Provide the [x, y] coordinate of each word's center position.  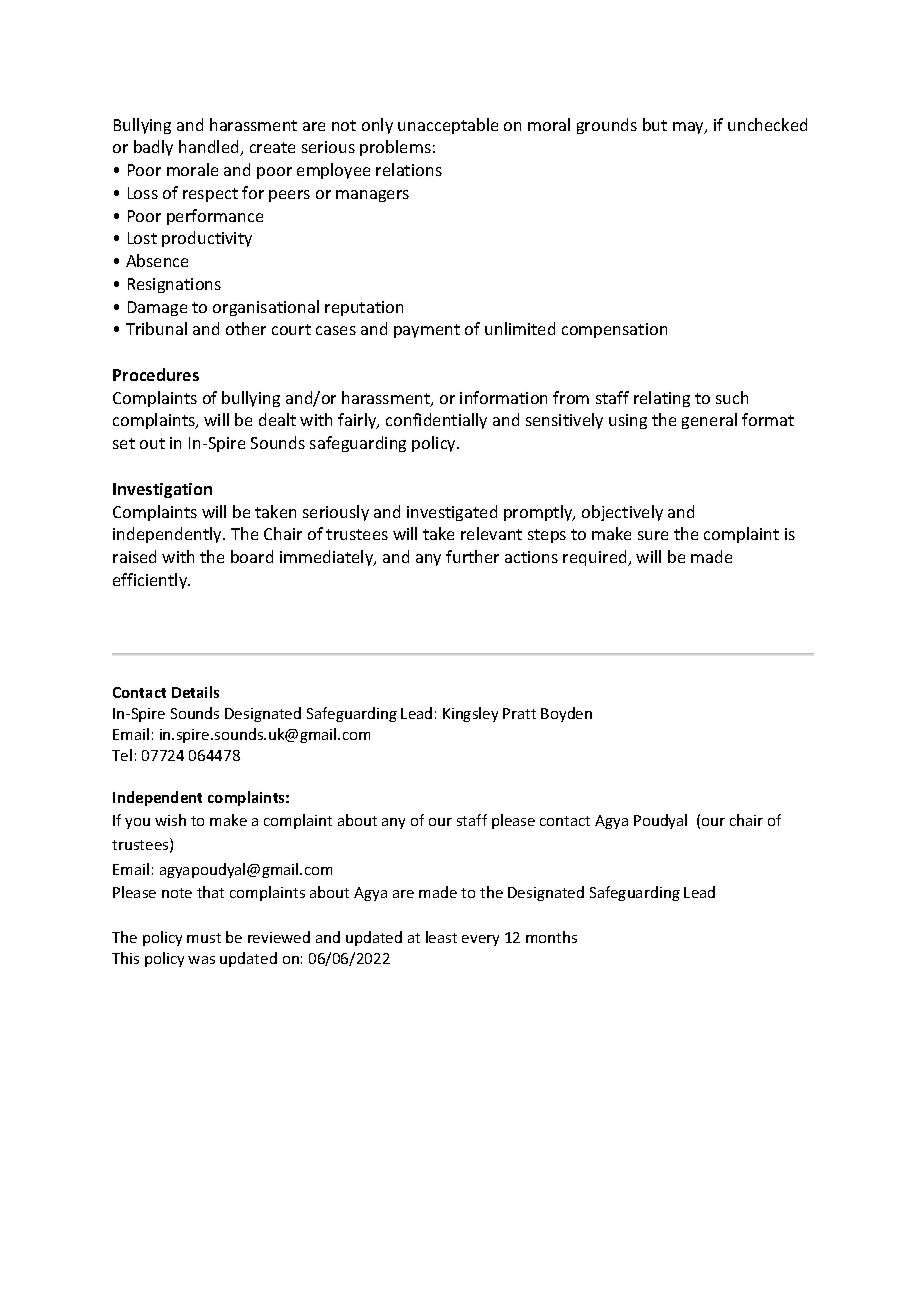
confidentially [436, 421]
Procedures [156, 374]
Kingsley [470, 714]
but [655, 124]
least [441, 937]
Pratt [519, 713]
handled [210, 148]
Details [195, 692]
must [204, 938]
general [709, 421]
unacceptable [448, 126]
